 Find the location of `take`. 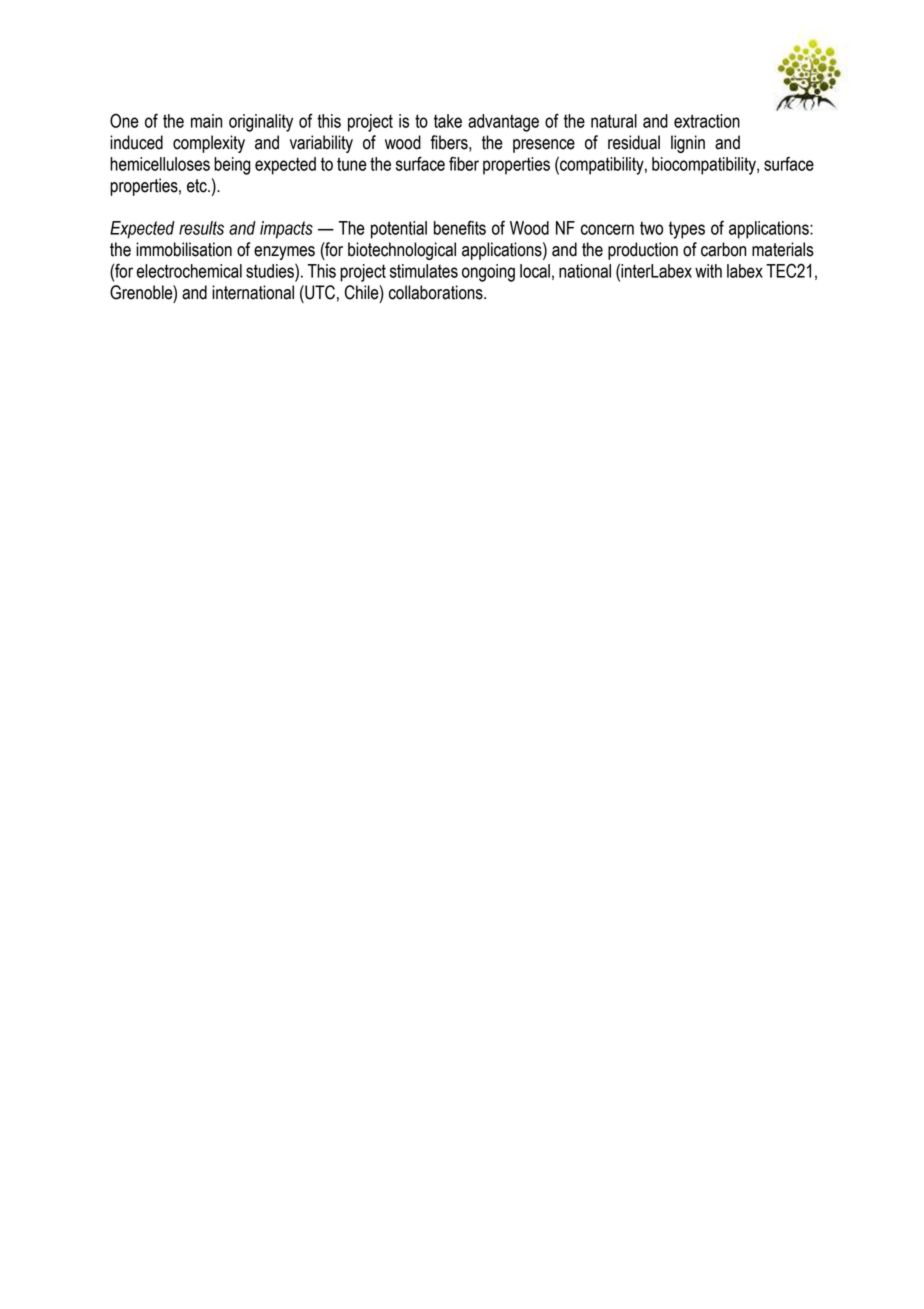

take is located at coordinates (448, 121).
